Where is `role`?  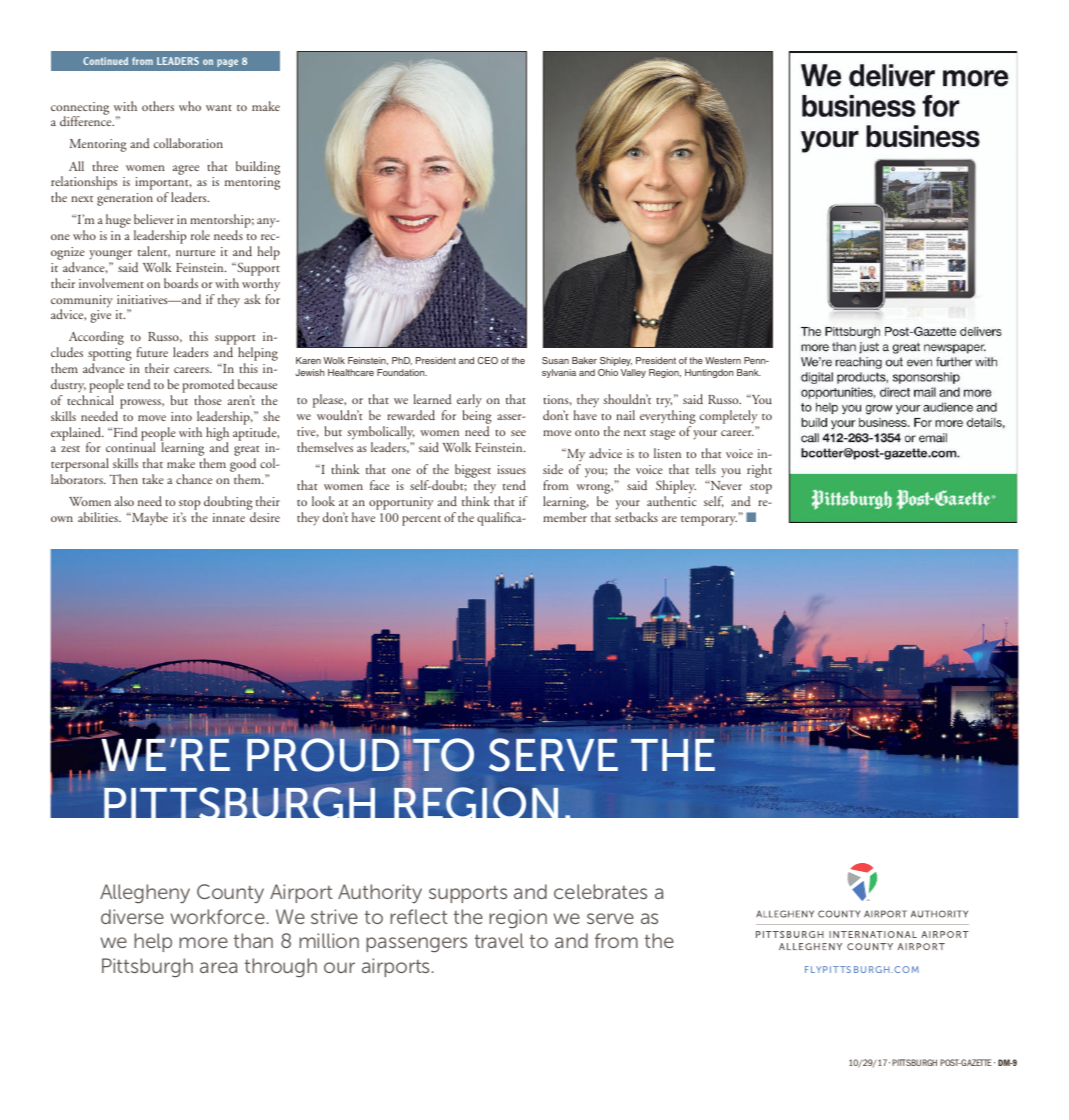 role is located at coordinates (200, 235).
